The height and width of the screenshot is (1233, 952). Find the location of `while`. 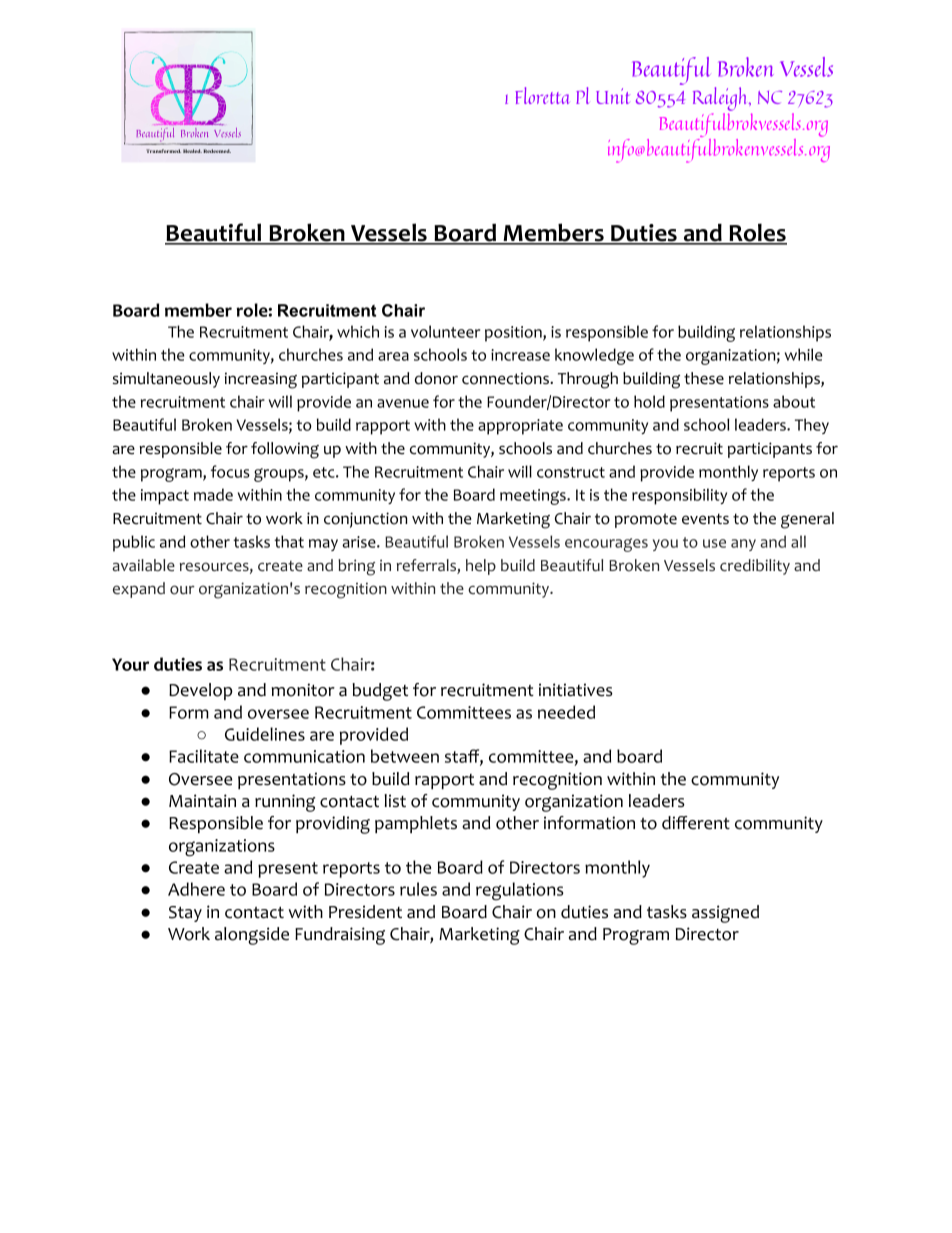

while is located at coordinates (804, 354).
